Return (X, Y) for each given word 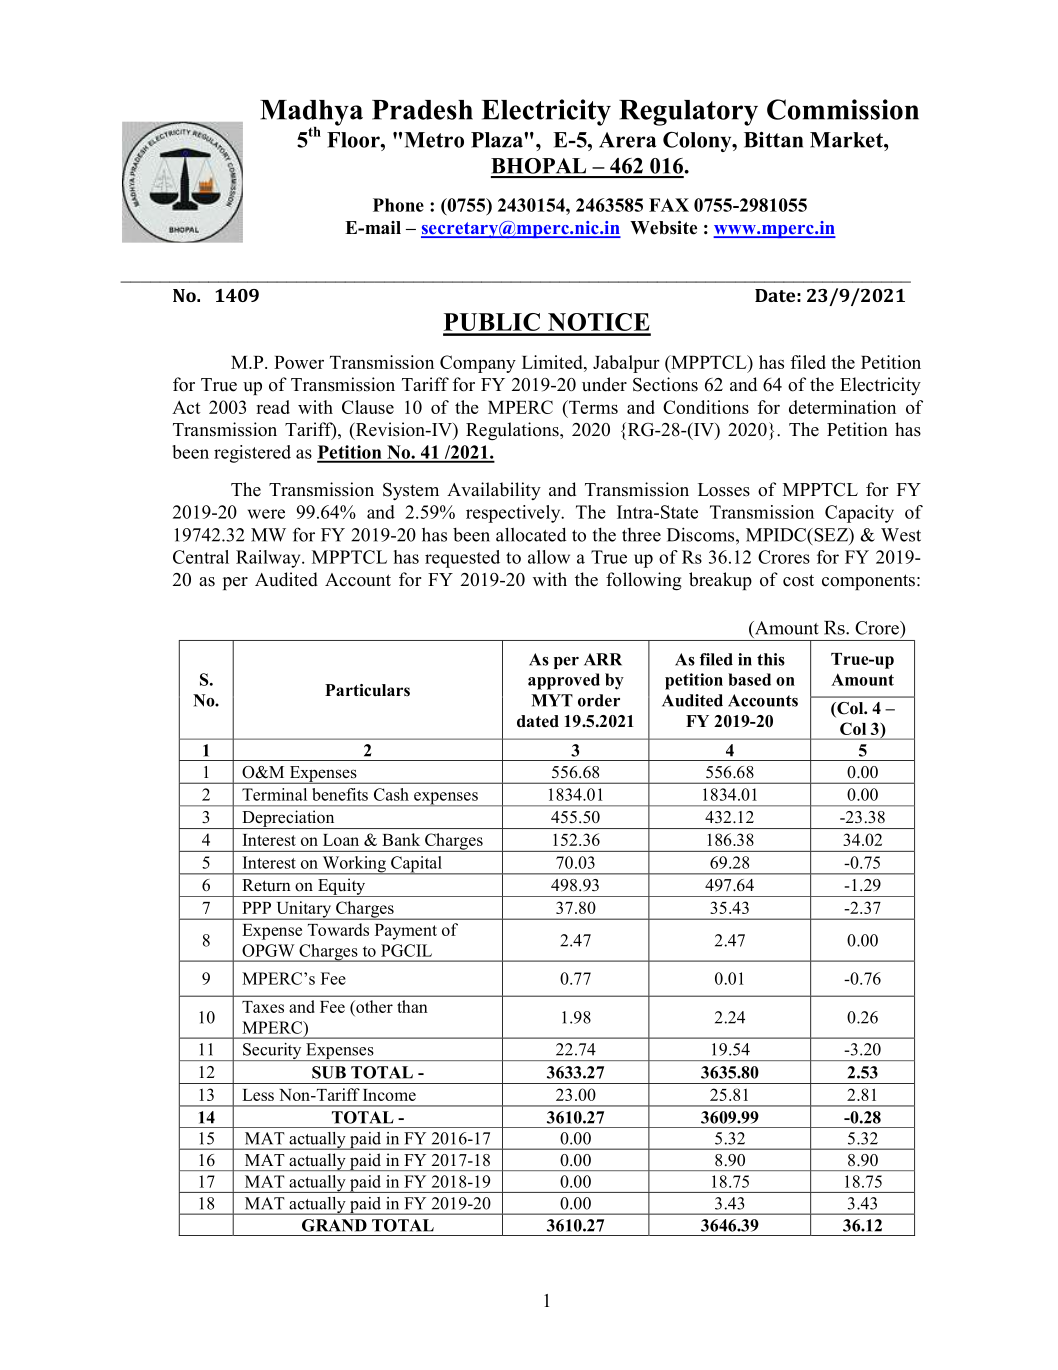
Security (272, 1052)
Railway (269, 559)
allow (549, 557)
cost (798, 580)
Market (847, 140)
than (412, 1006)
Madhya (311, 114)
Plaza (498, 140)
